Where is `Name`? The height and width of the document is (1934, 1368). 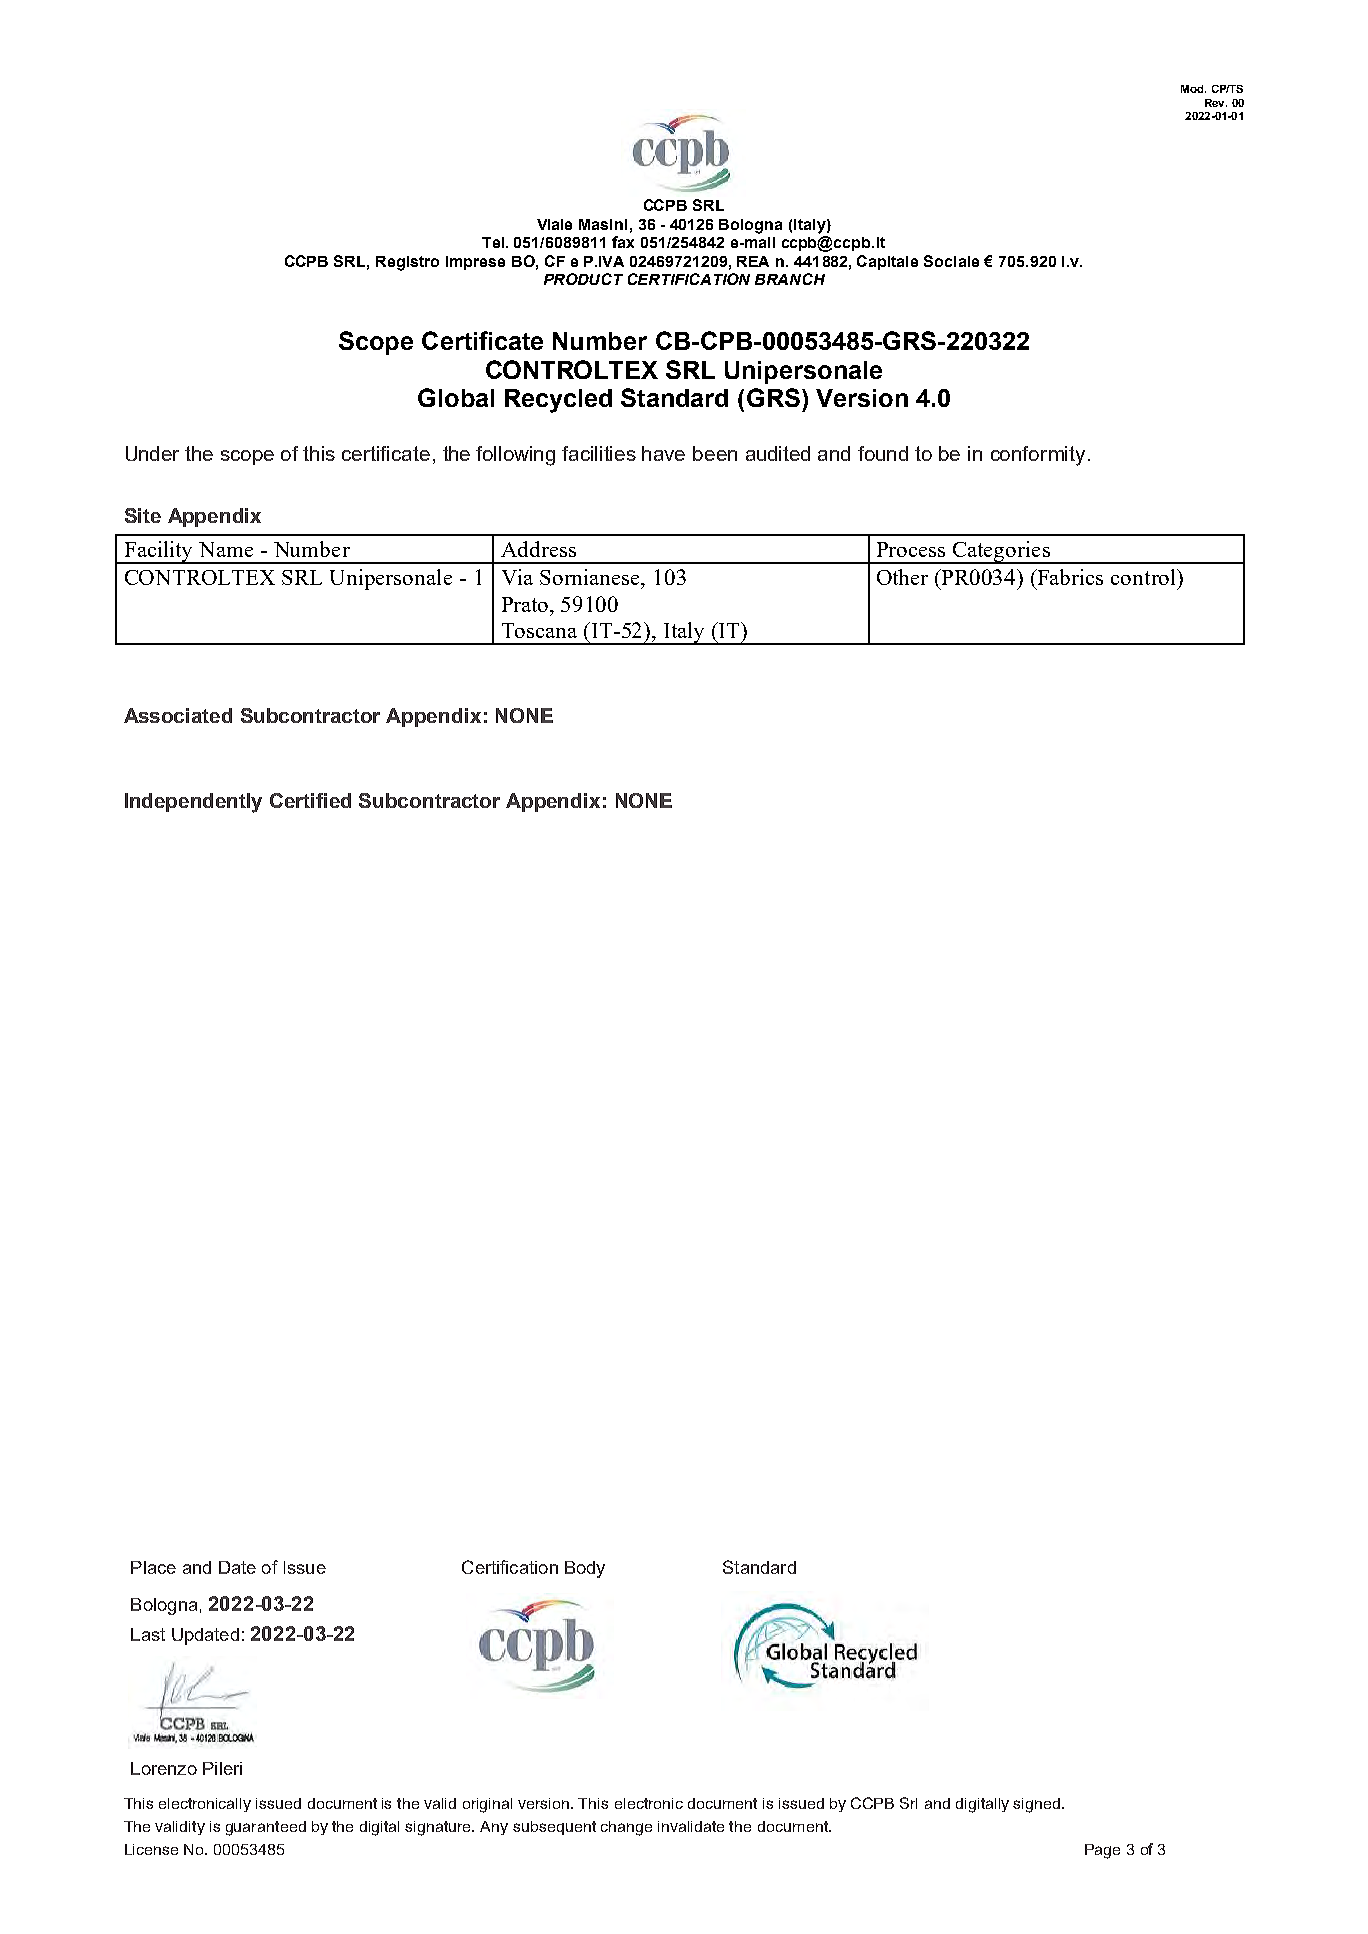
Name is located at coordinates (226, 549).
